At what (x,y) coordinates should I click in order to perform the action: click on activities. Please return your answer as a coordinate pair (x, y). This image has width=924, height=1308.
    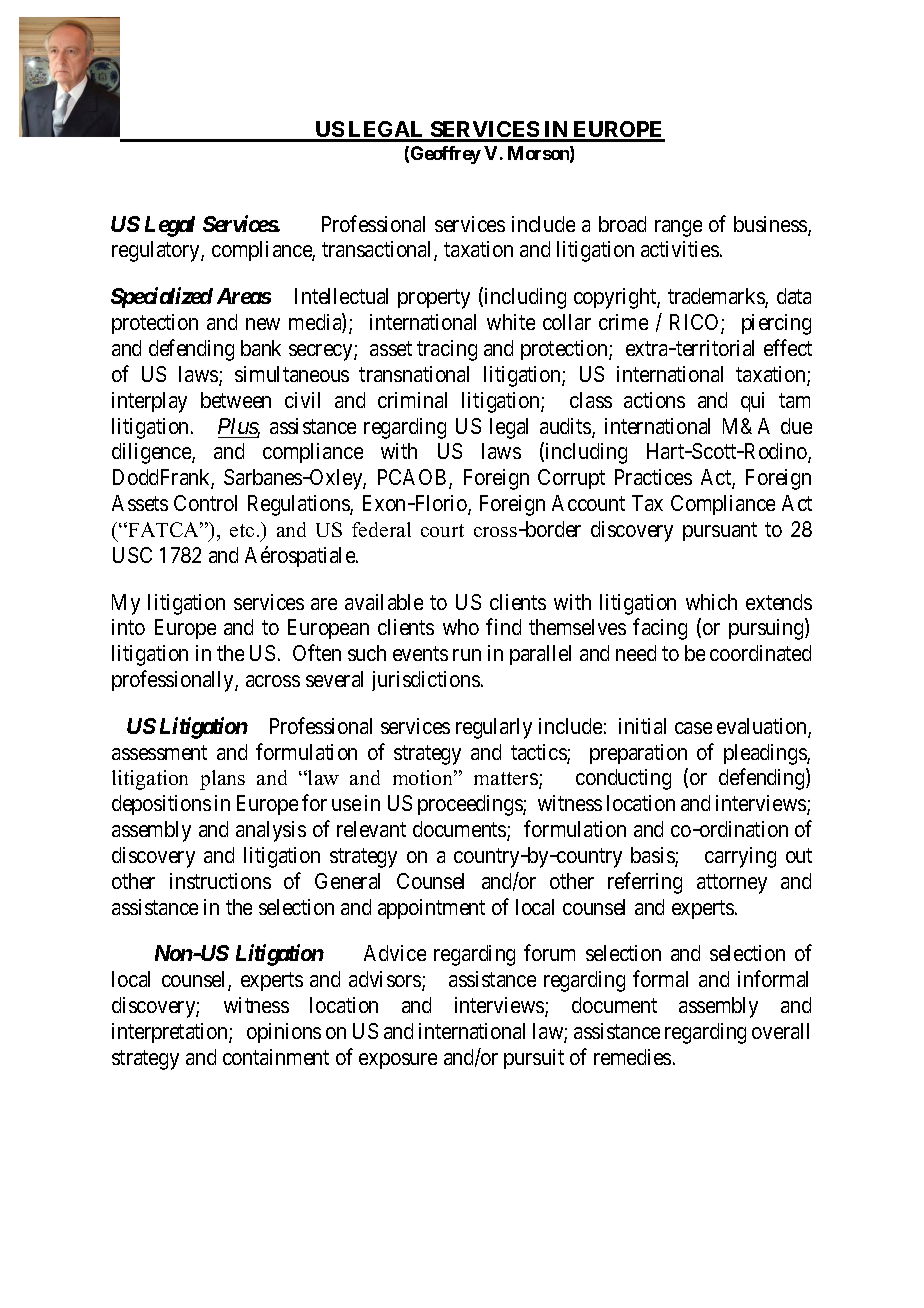
    Looking at the image, I should click on (680, 249).
